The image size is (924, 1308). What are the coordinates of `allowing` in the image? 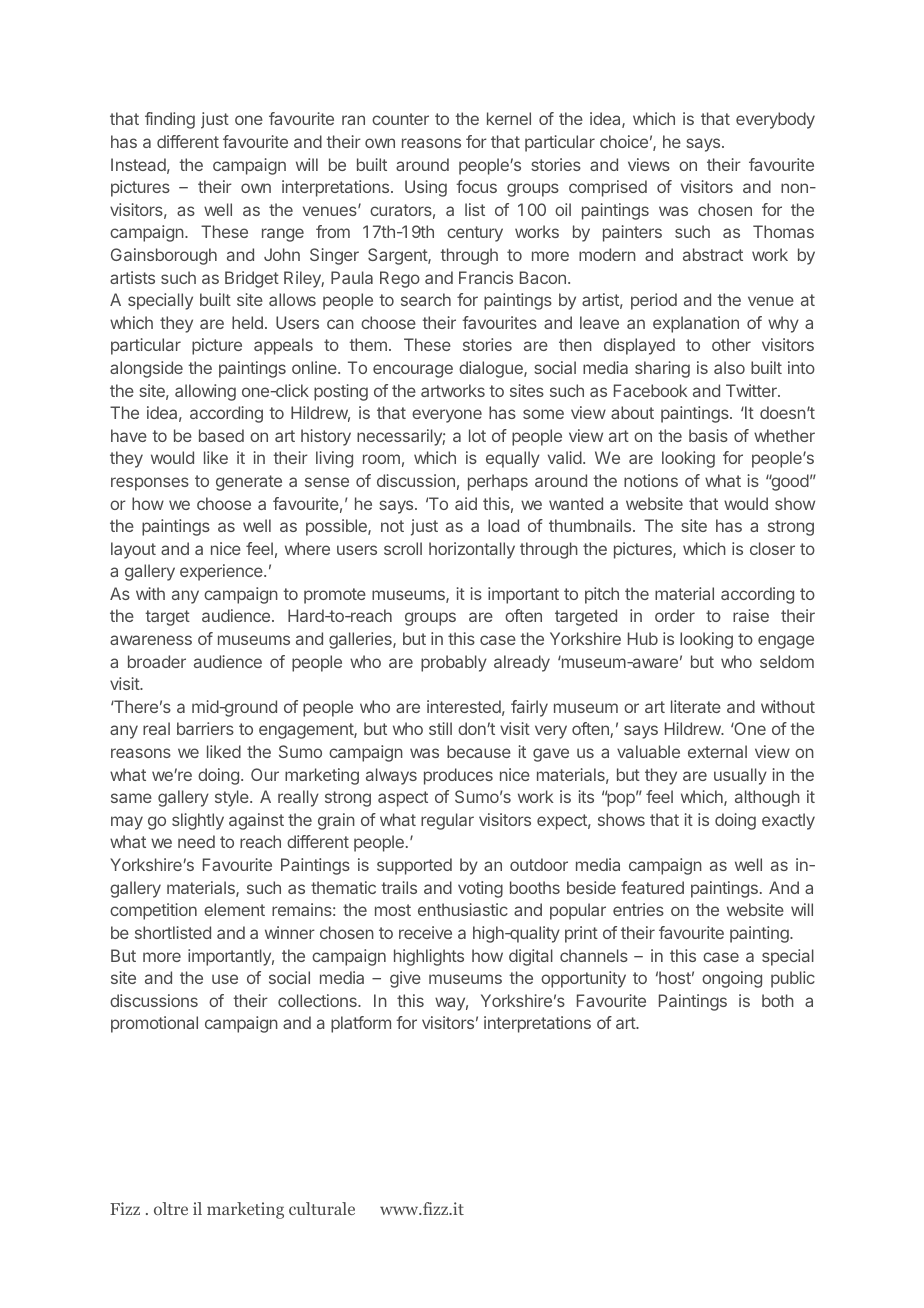 It's located at (205, 392).
